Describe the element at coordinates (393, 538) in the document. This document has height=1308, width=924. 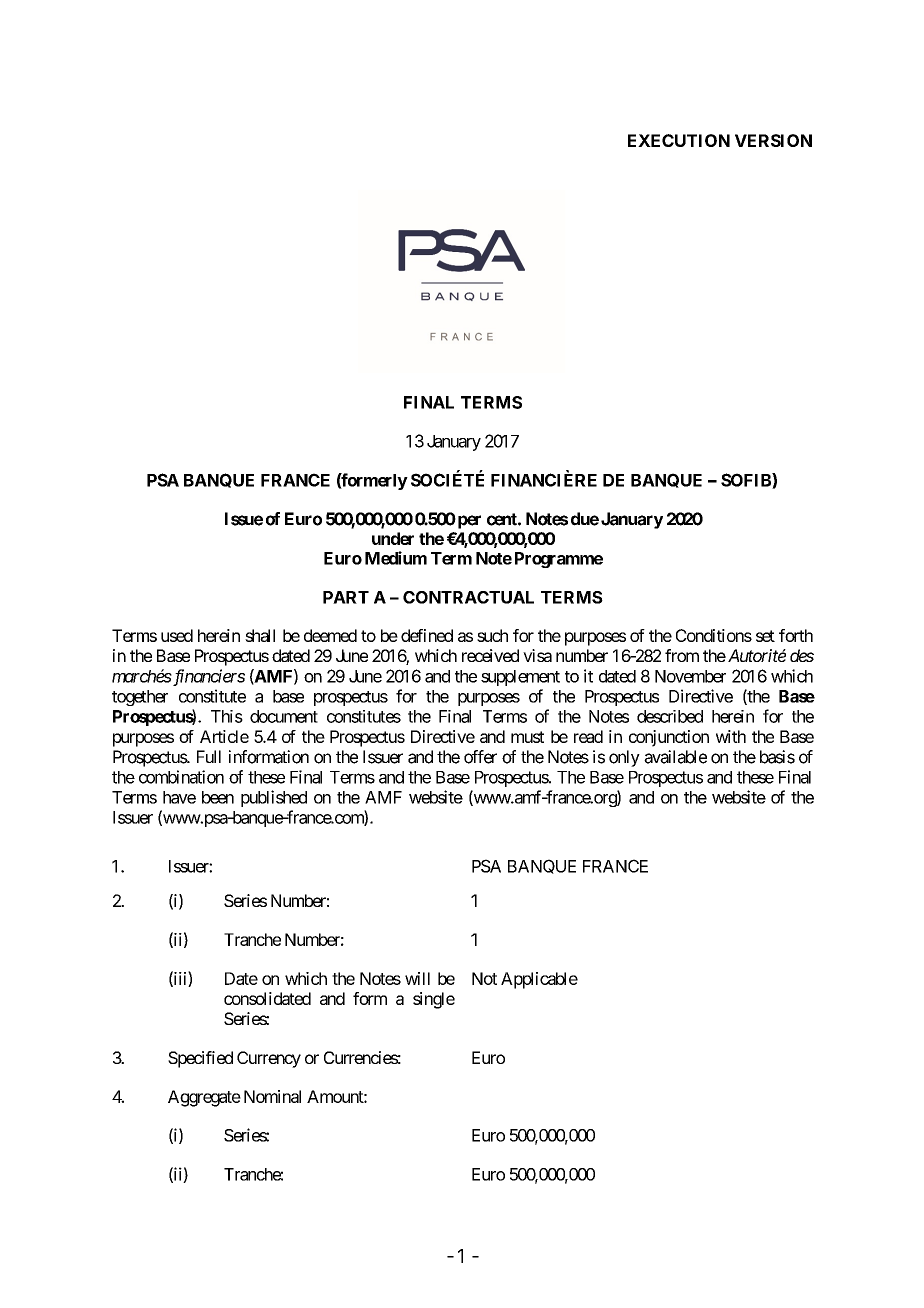
I see `under` at that location.
